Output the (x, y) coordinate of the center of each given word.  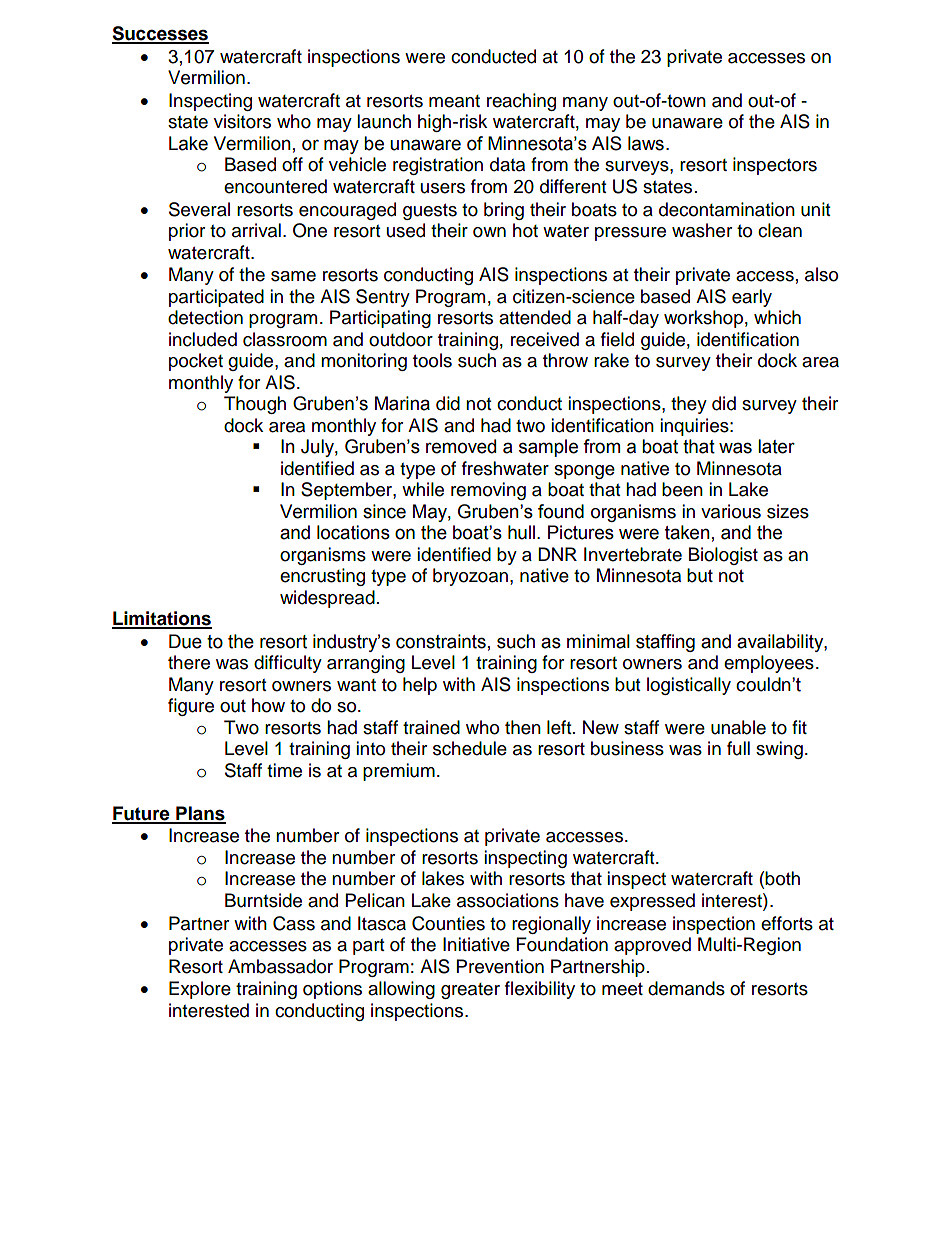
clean (780, 230)
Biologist (723, 556)
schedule (470, 748)
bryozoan (470, 577)
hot (525, 230)
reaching (521, 102)
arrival (256, 230)
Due (185, 641)
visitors (242, 121)
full (738, 748)
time (284, 770)
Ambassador (280, 966)
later (776, 446)
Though (255, 405)
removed (461, 446)
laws (646, 143)
